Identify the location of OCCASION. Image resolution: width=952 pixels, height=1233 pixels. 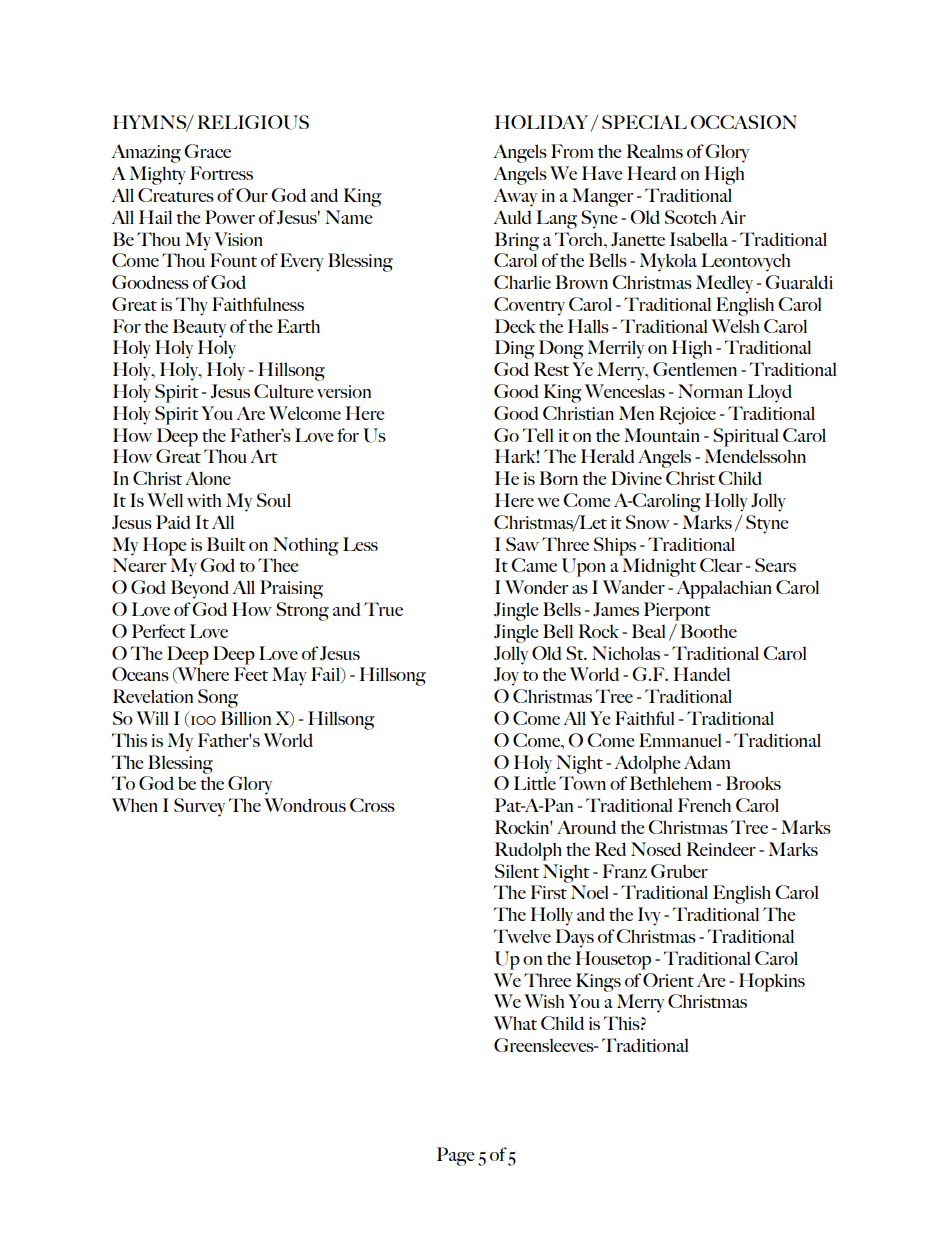
(743, 122).
